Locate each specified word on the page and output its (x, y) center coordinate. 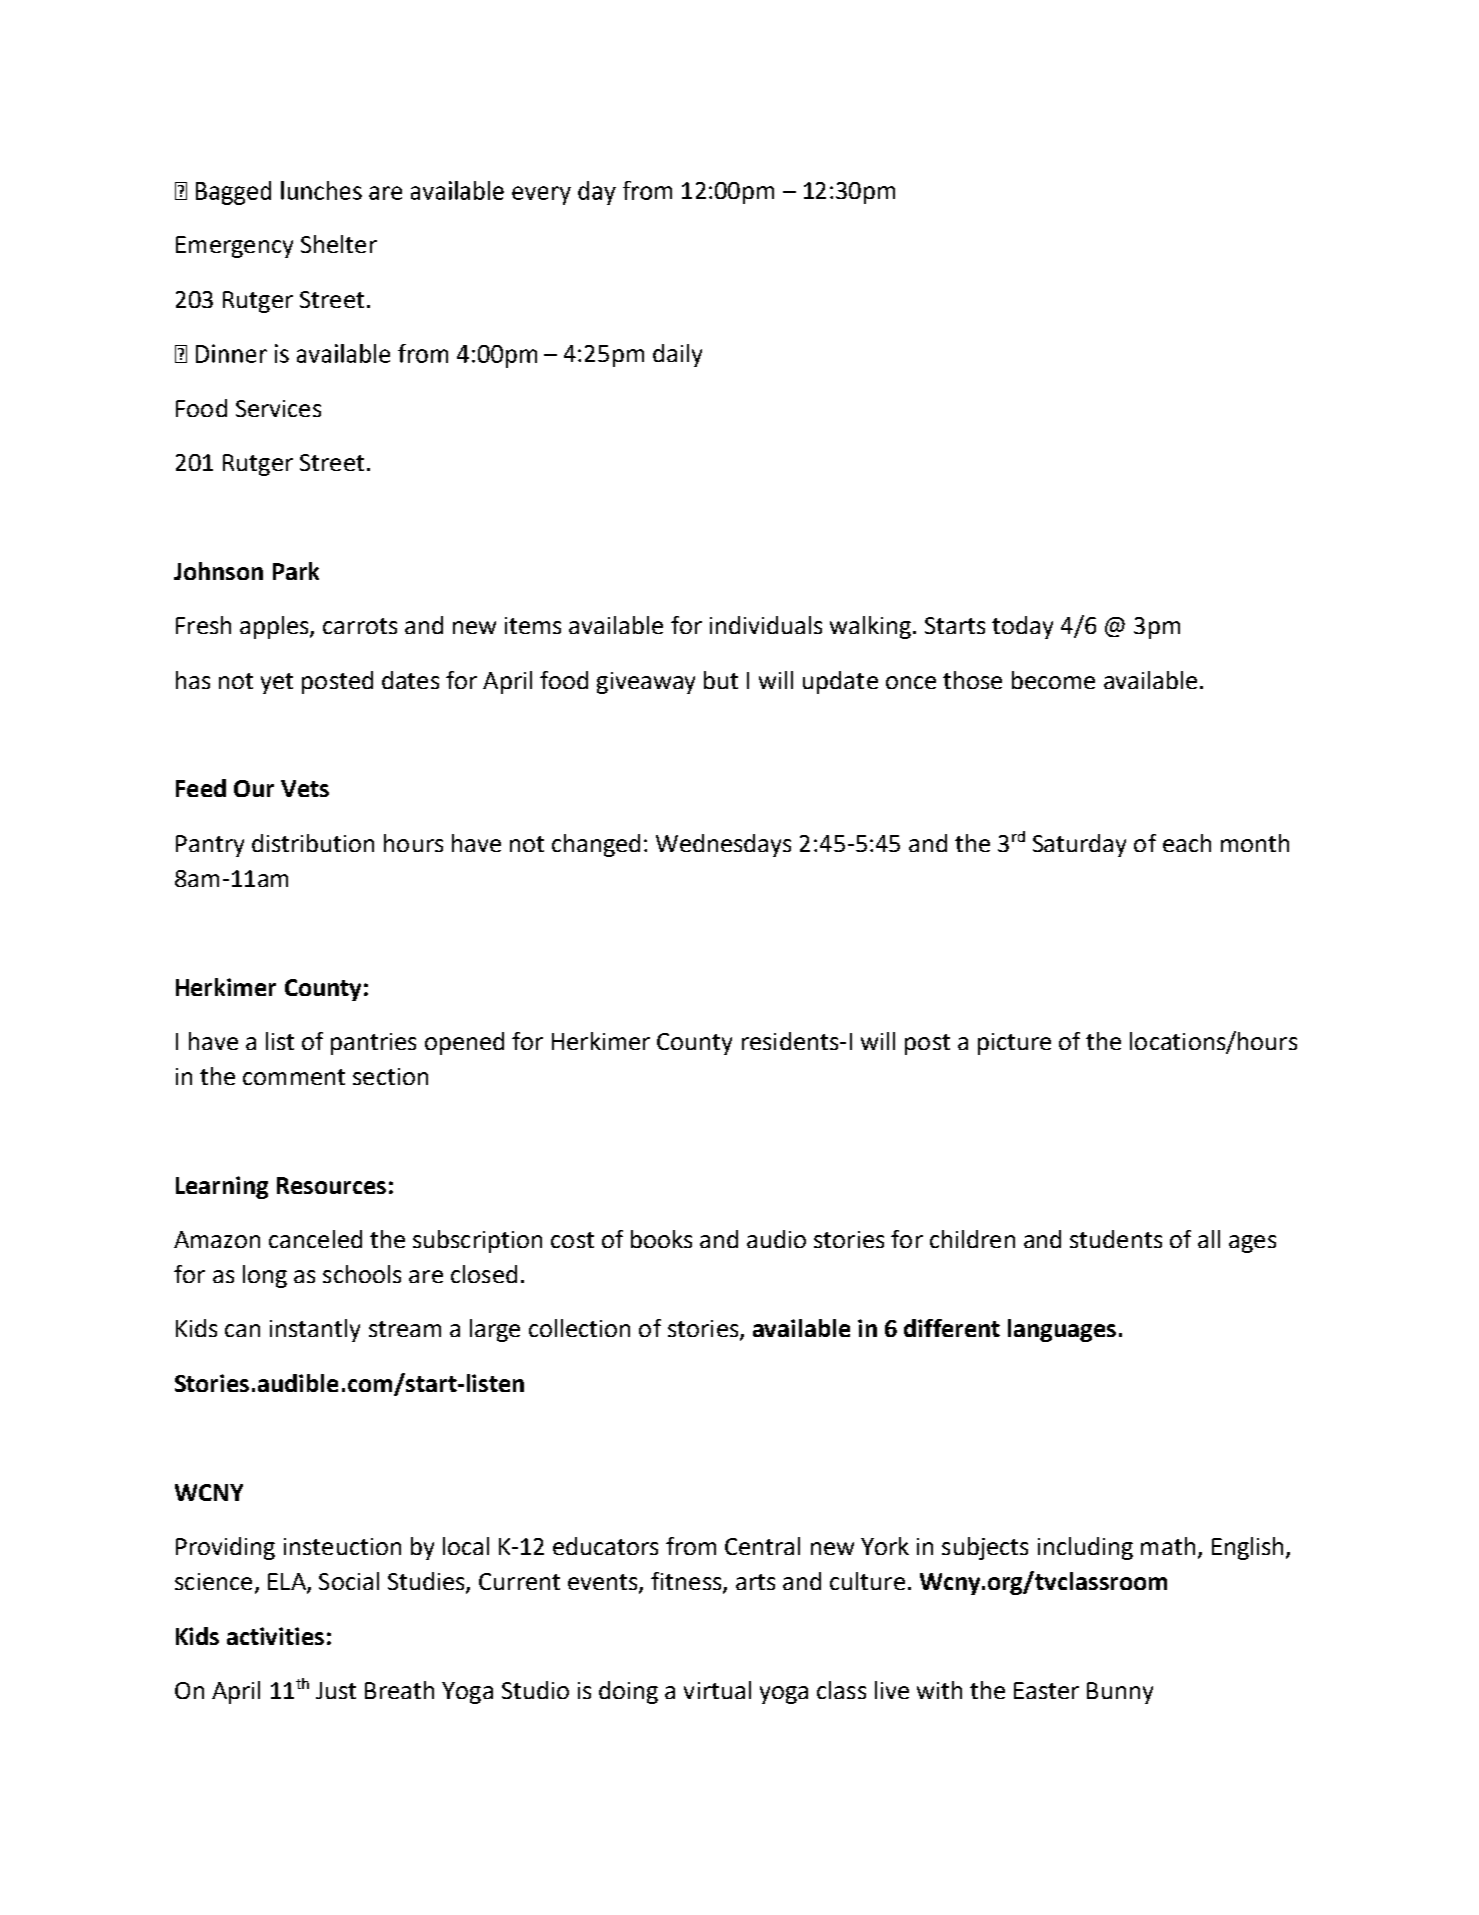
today (1022, 627)
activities (275, 1636)
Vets (305, 788)
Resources (331, 1185)
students (1116, 1239)
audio (776, 1239)
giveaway (646, 683)
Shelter (339, 244)
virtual (717, 1690)
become (1053, 680)
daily (677, 355)
